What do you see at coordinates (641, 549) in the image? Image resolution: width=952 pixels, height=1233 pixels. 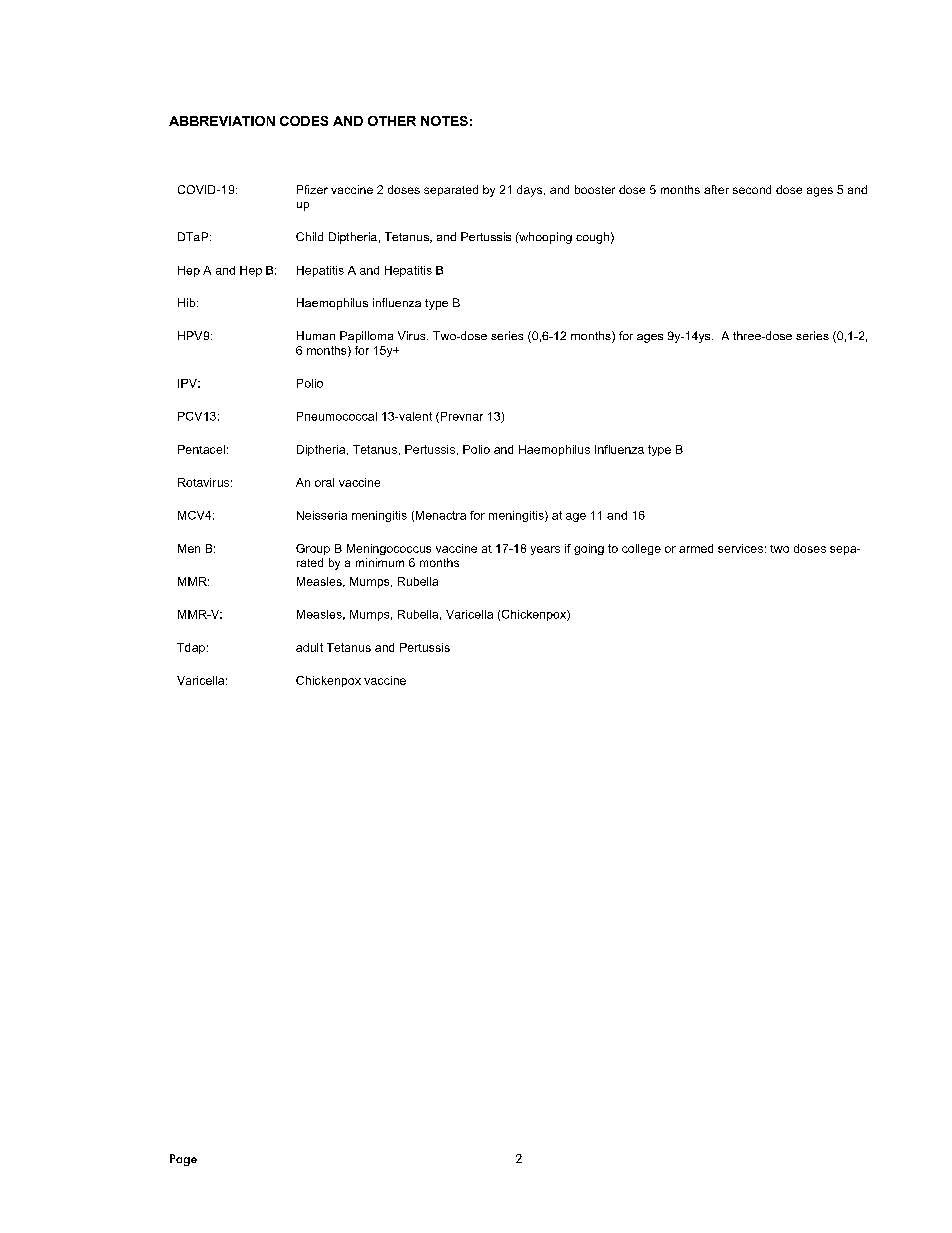 I see `college` at bounding box center [641, 549].
